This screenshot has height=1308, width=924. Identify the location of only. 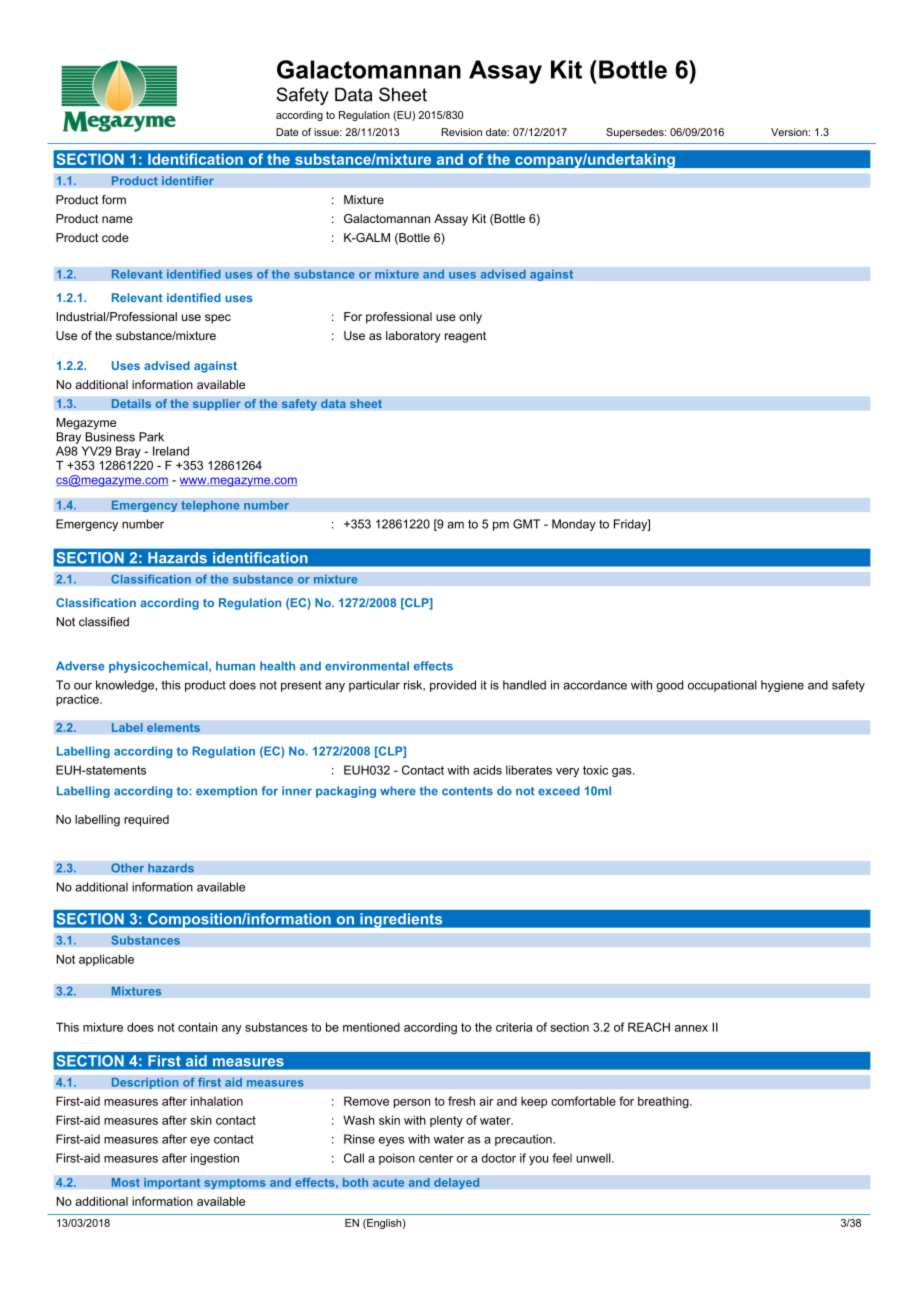
(470, 318).
